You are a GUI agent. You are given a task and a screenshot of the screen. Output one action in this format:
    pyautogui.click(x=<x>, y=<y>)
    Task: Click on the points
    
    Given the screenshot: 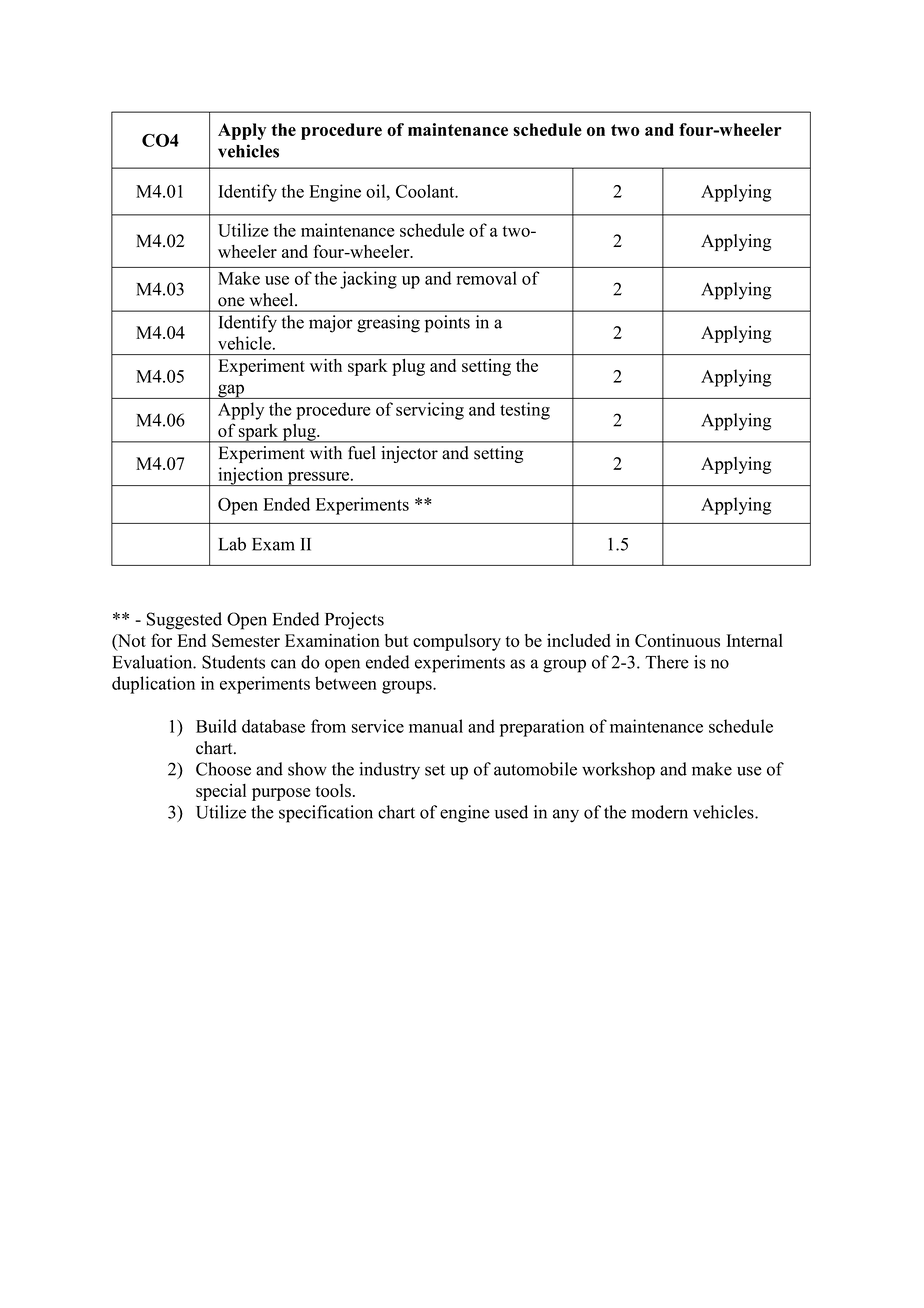 What is the action you would take?
    pyautogui.click(x=447, y=324)
